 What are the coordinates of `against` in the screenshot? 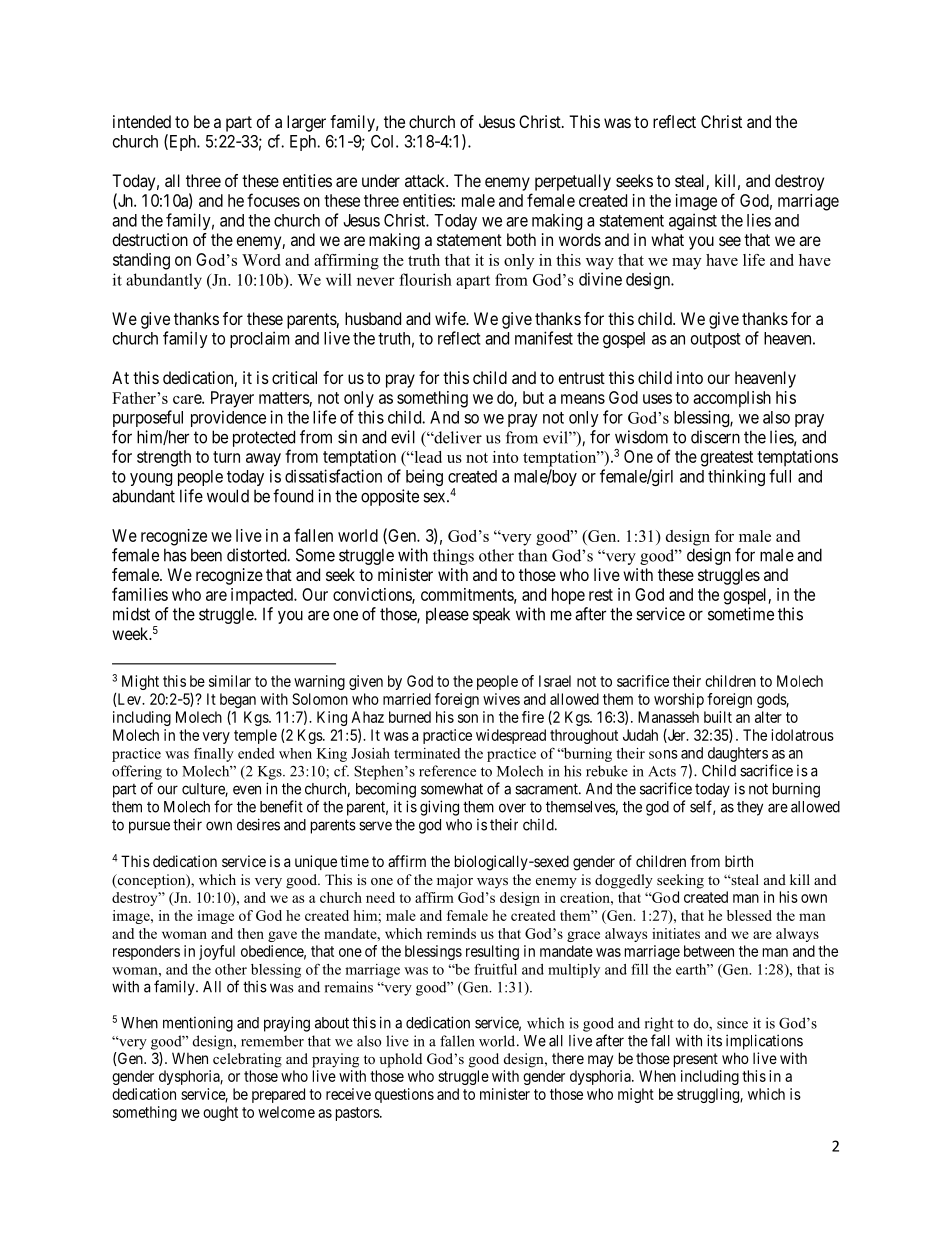 It's located at (693, 221).
